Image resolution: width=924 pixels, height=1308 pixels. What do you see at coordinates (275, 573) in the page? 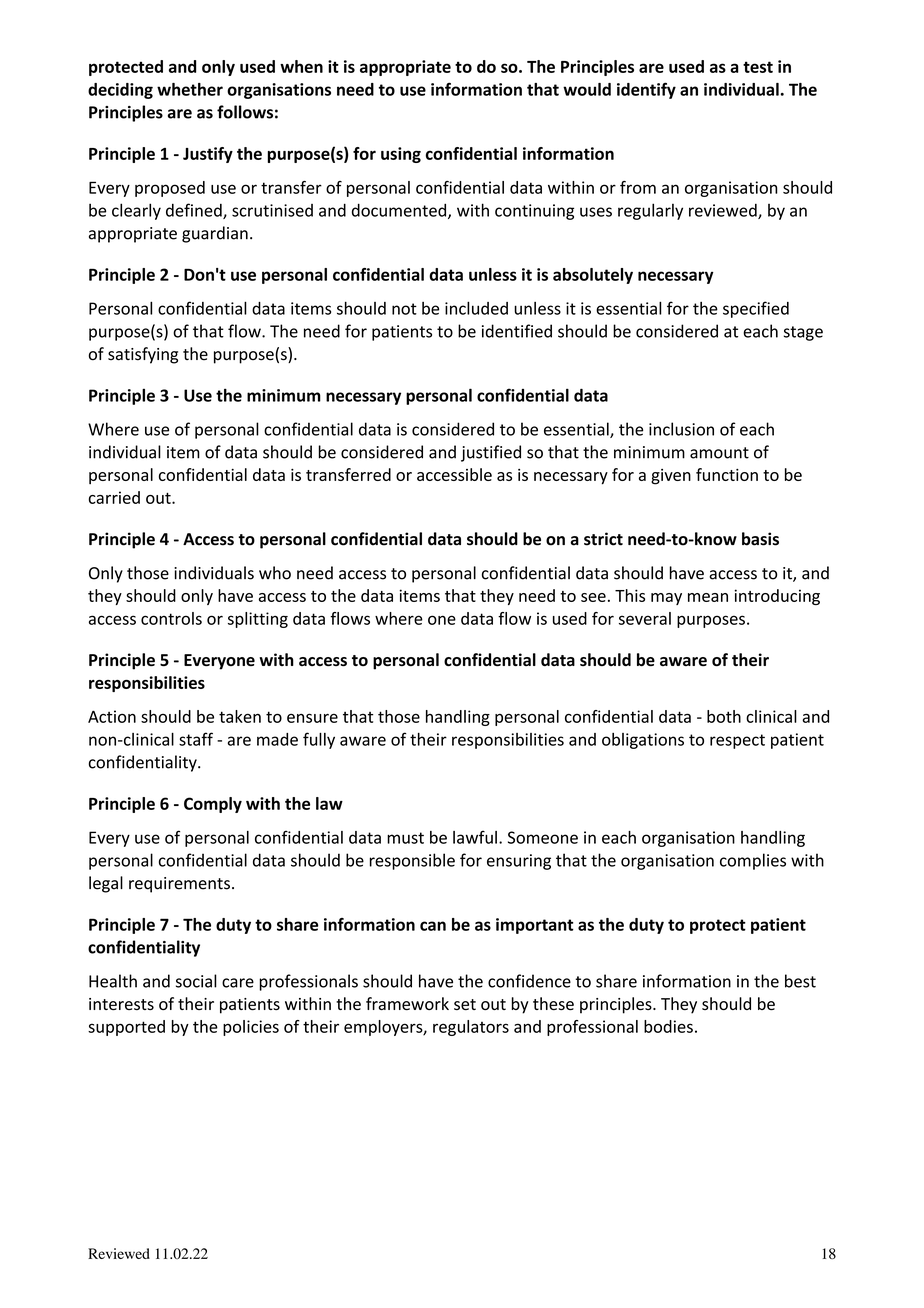
I see `who` at bounding box center [275, 573].
